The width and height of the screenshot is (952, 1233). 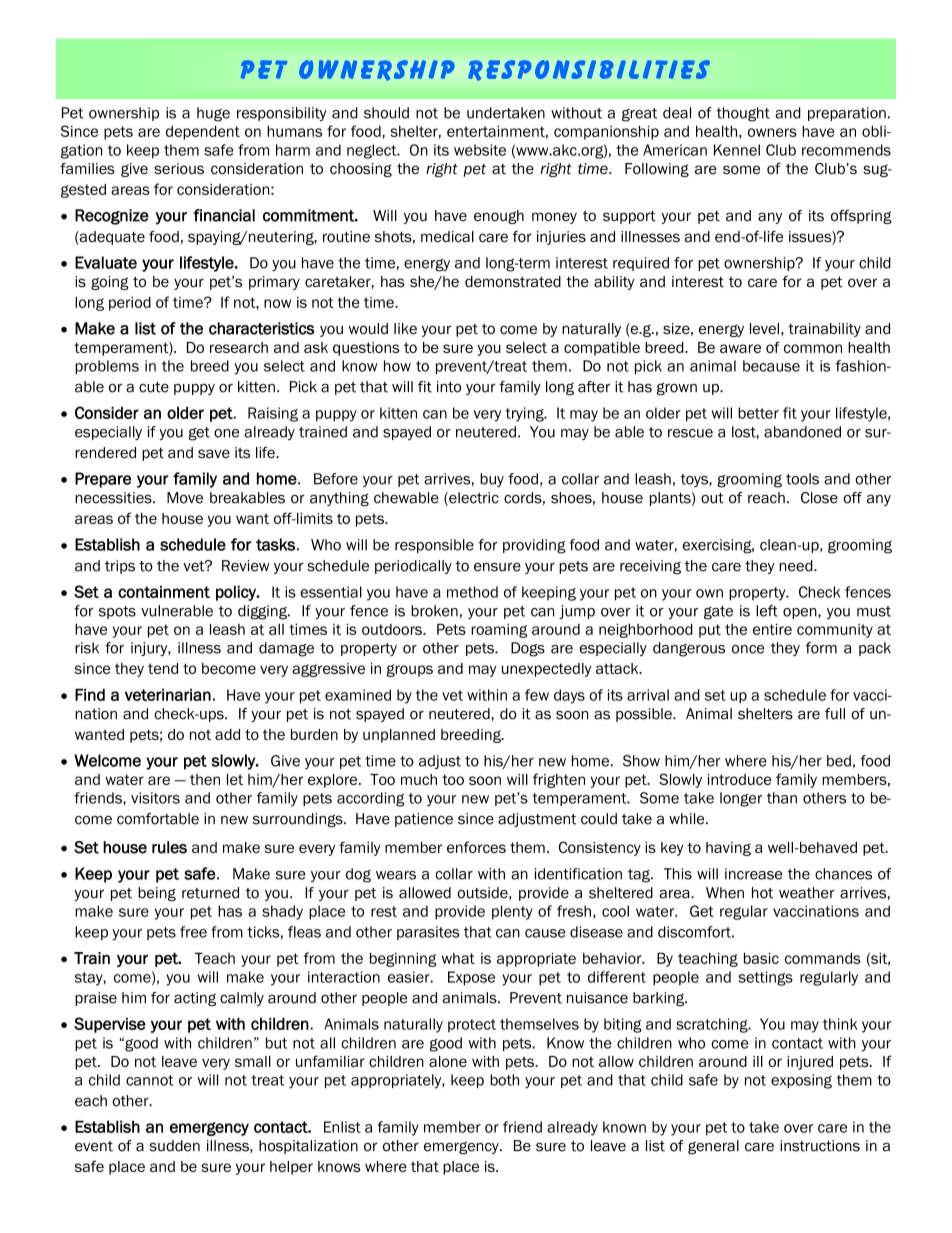 I want to click on instructions, so click(x=820, y=1146).
